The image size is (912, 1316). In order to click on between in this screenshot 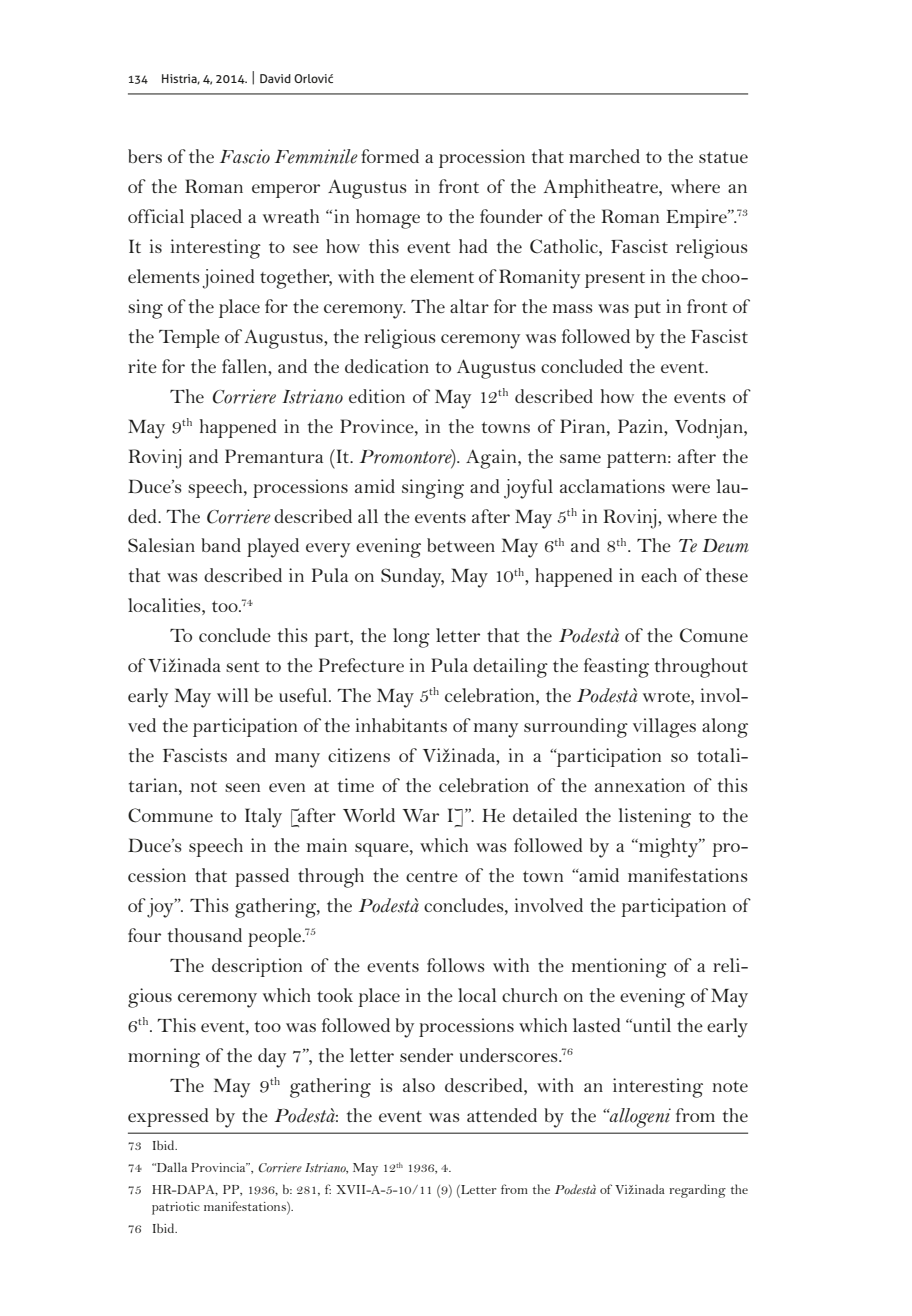, I will do `click(461, 545)`.
